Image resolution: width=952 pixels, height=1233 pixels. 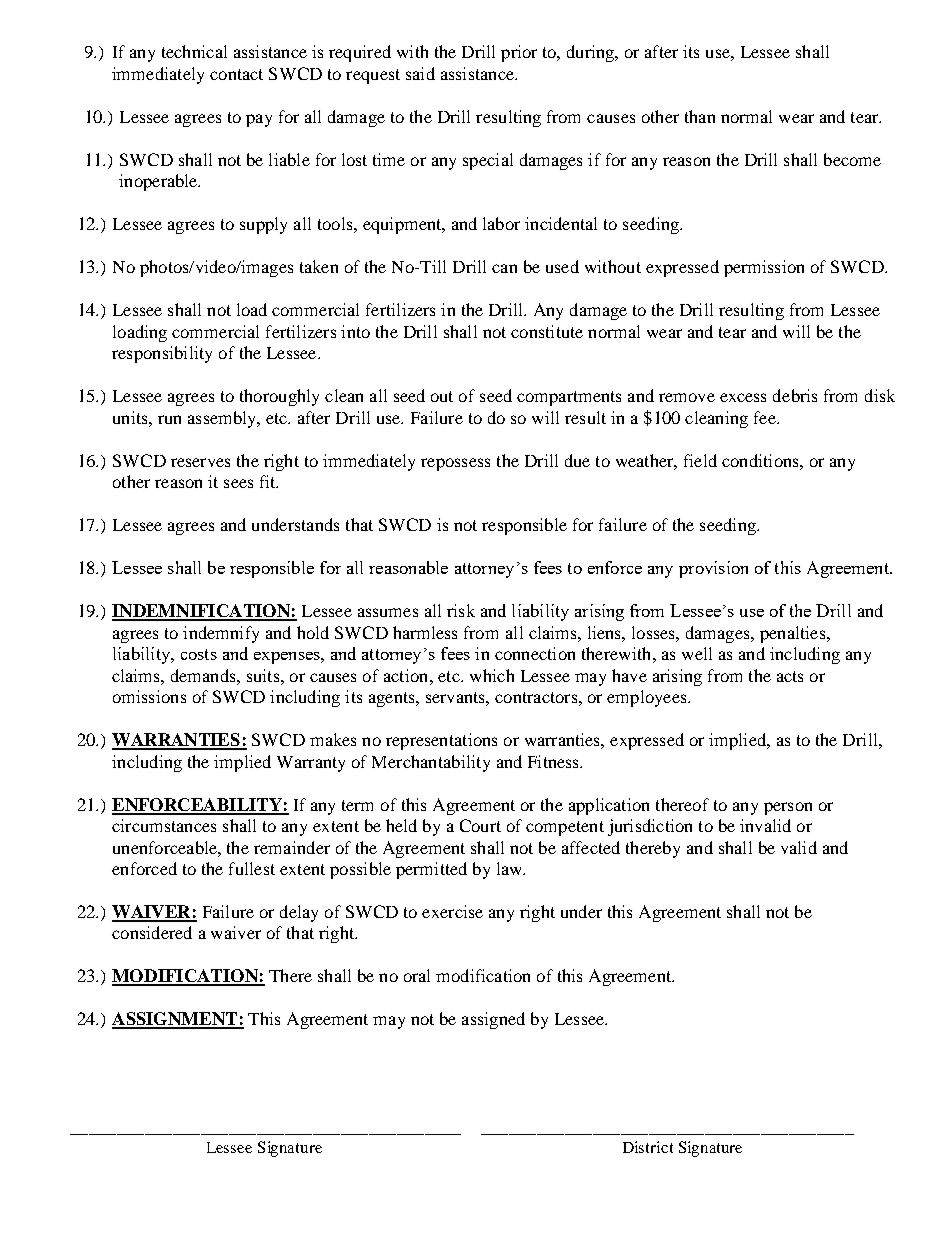 I want to click on acts, so click(x=790, y=676).
